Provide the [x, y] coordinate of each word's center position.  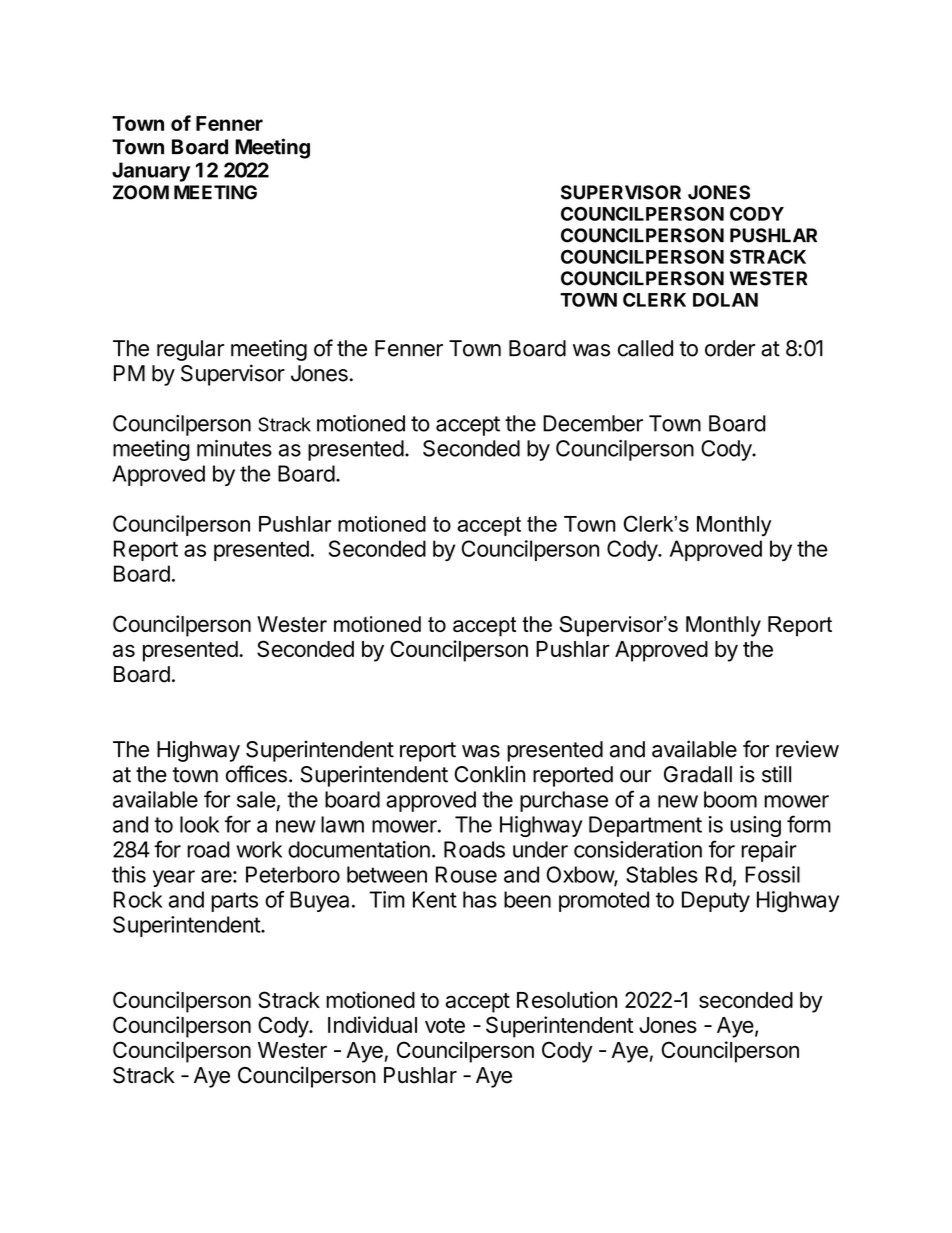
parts [234, 902]
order [730, 348]
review [807, 749]
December [593, 423]
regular [190, 350]
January [151, 172]
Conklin [489, 774]
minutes [234, 448]
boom [730, 799]
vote [445, 1025]
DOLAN [725, 300]
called [645, 348]
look [199, 824]
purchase [564, 801]
